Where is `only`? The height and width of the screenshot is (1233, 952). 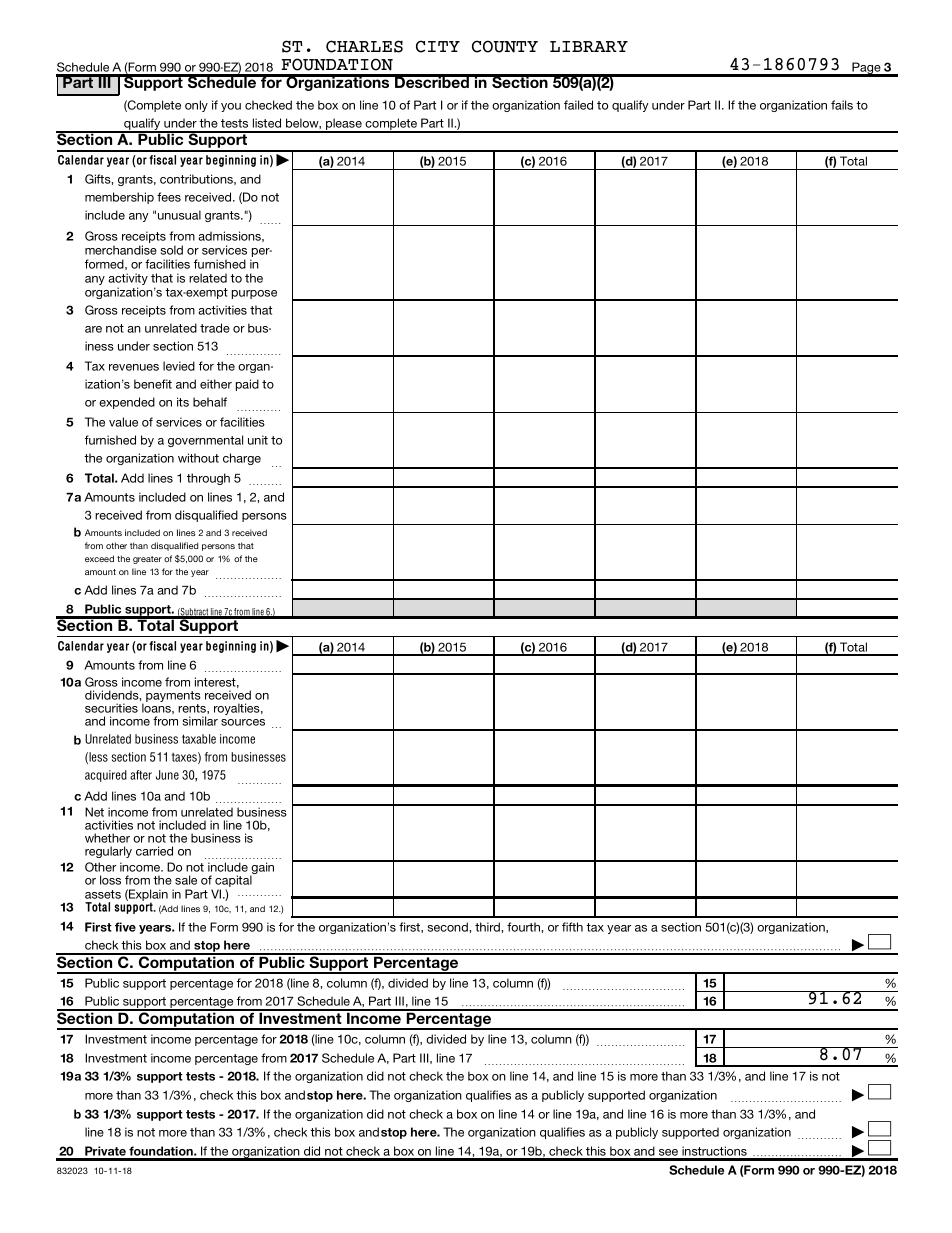 only is located at coordinates (196, 106).
